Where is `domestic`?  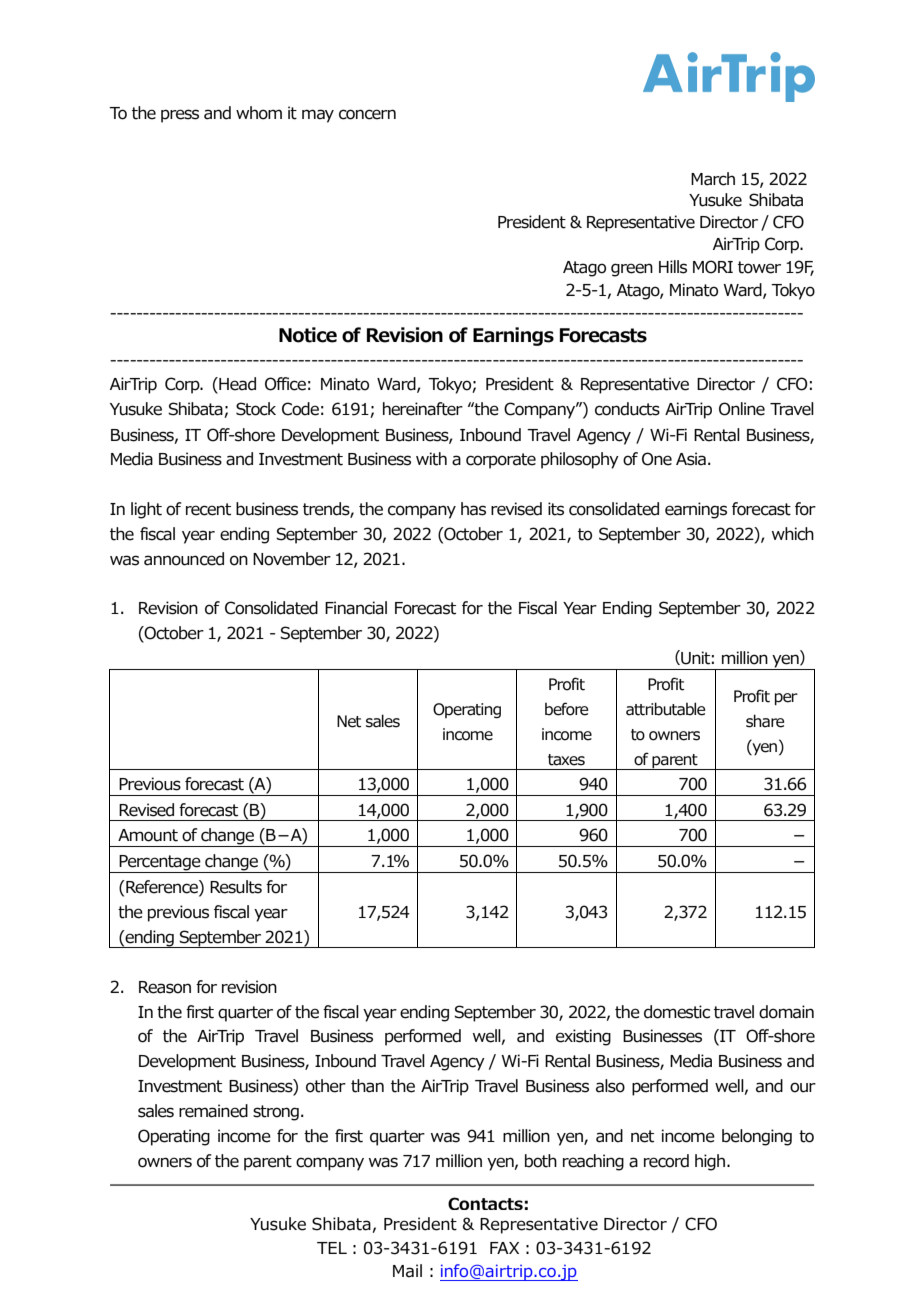 domestic is located at coordinates (677, 1012).
